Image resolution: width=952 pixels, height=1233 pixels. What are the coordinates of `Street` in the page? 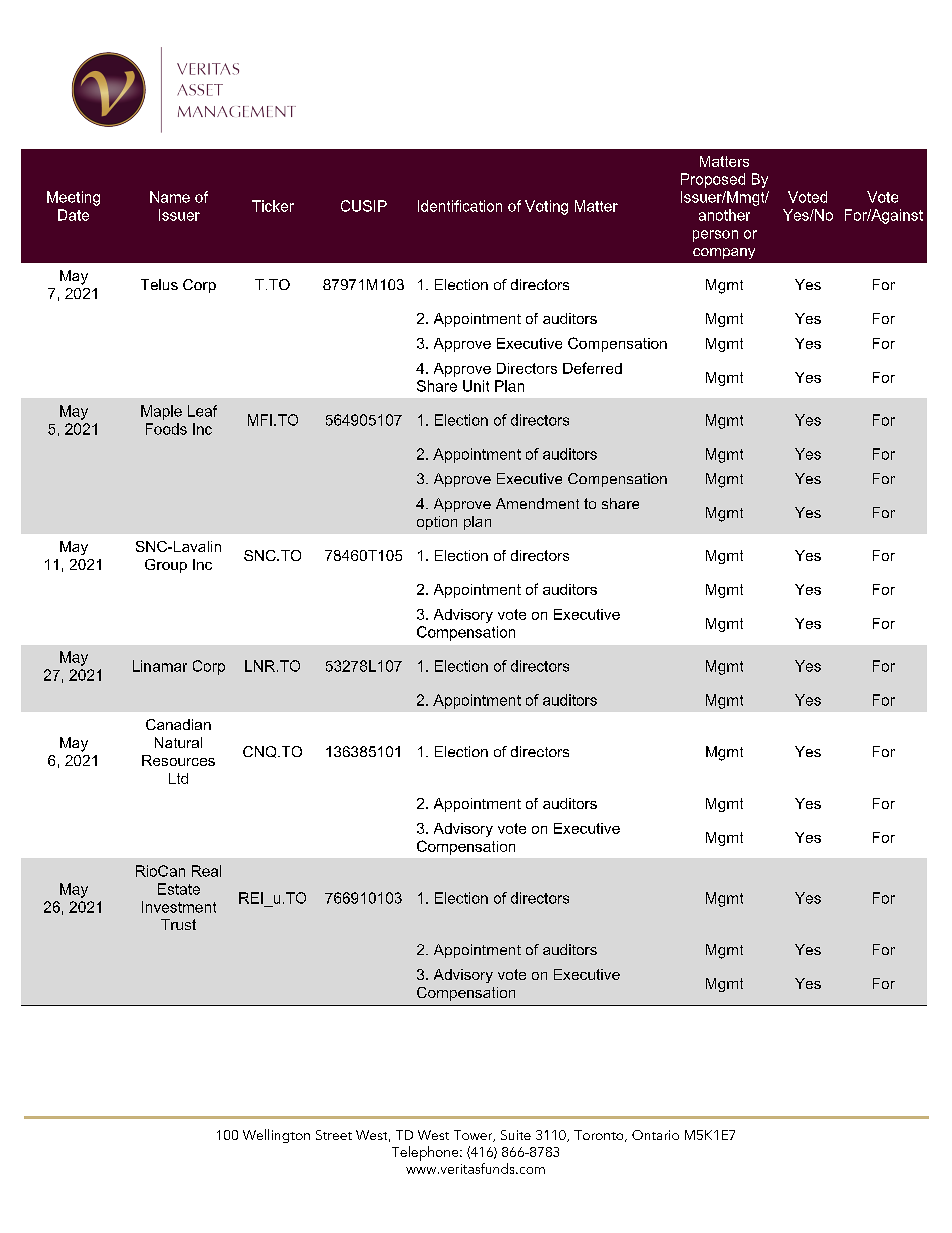 It's located at (334, 1135).
